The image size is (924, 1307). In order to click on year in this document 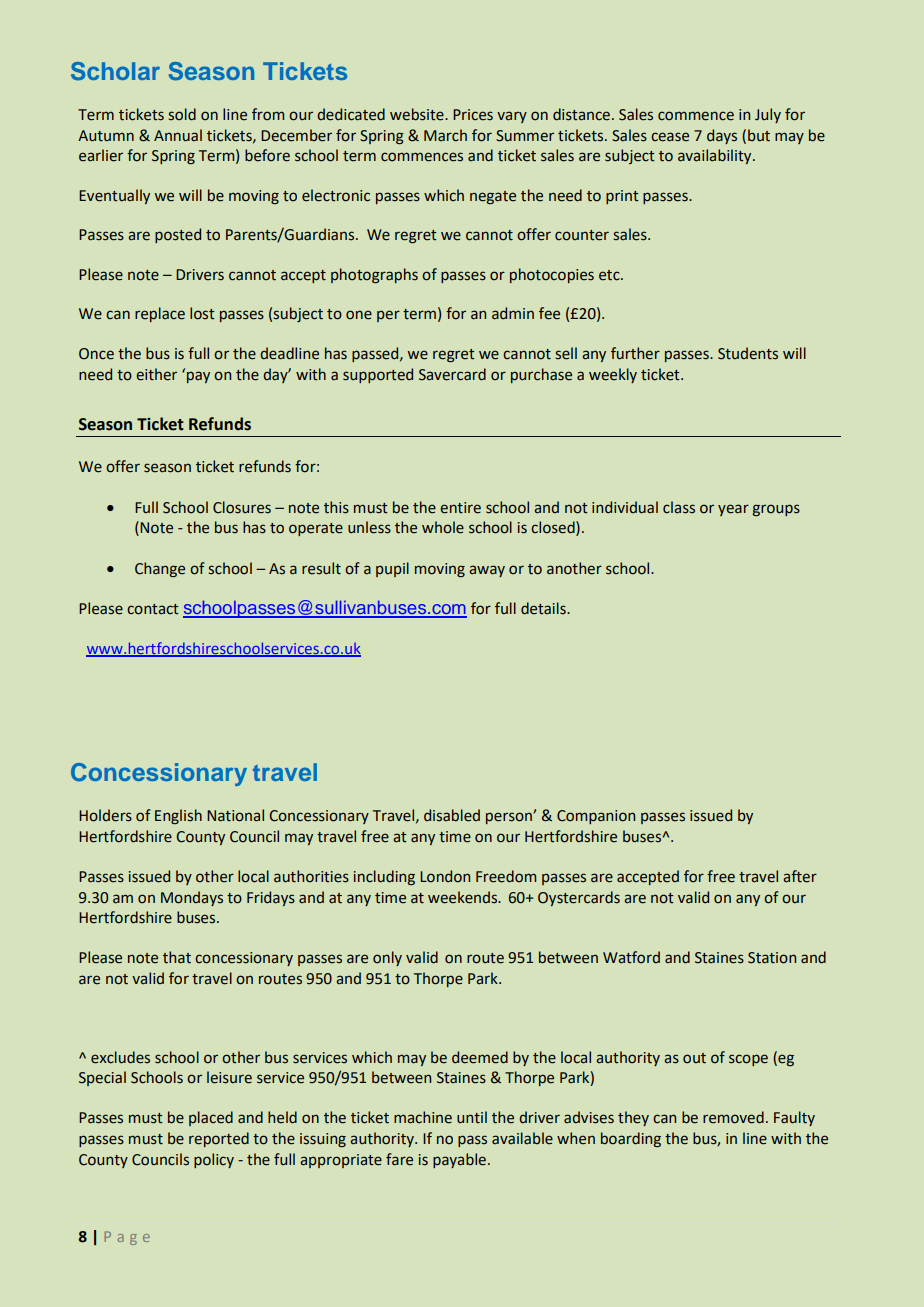, I will do `click(733, 510)`.
